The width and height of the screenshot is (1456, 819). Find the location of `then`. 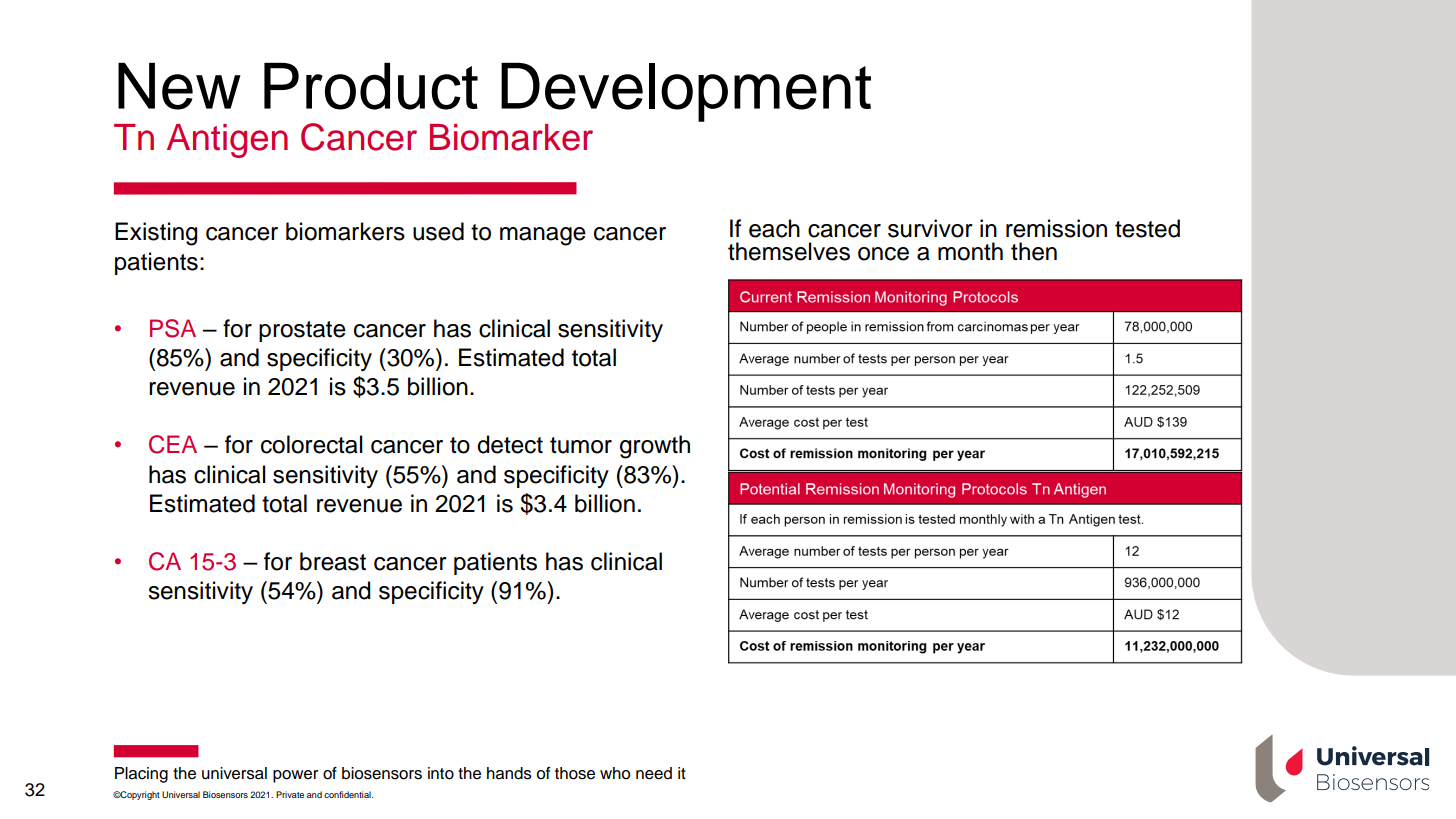

then is located at coordinates (1034, 251).
